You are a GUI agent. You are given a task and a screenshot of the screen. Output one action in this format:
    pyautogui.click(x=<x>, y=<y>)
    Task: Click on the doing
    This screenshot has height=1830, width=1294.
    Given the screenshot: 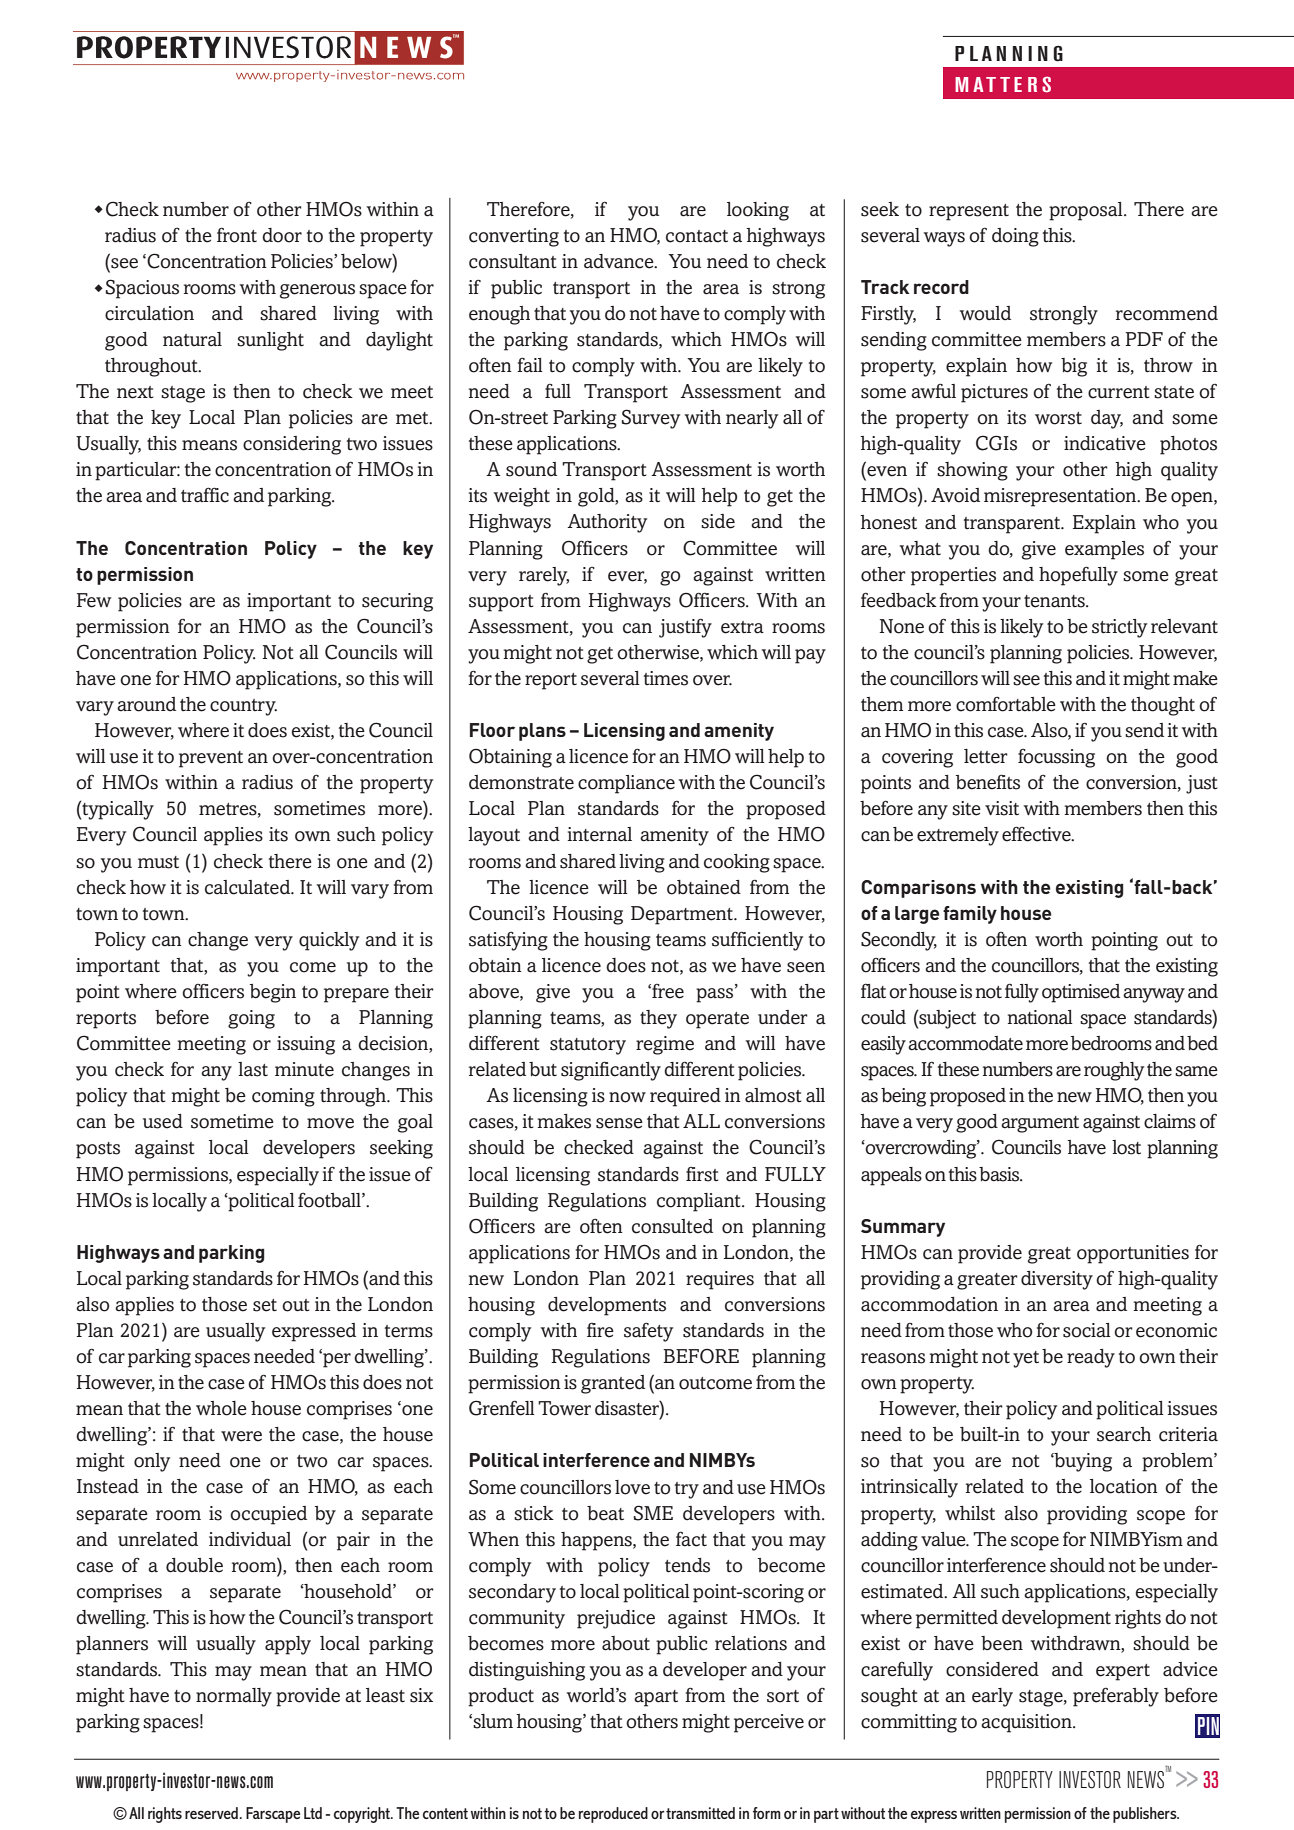 What is the action you would take?
    pyautogui.click(x=1015, y=237)
